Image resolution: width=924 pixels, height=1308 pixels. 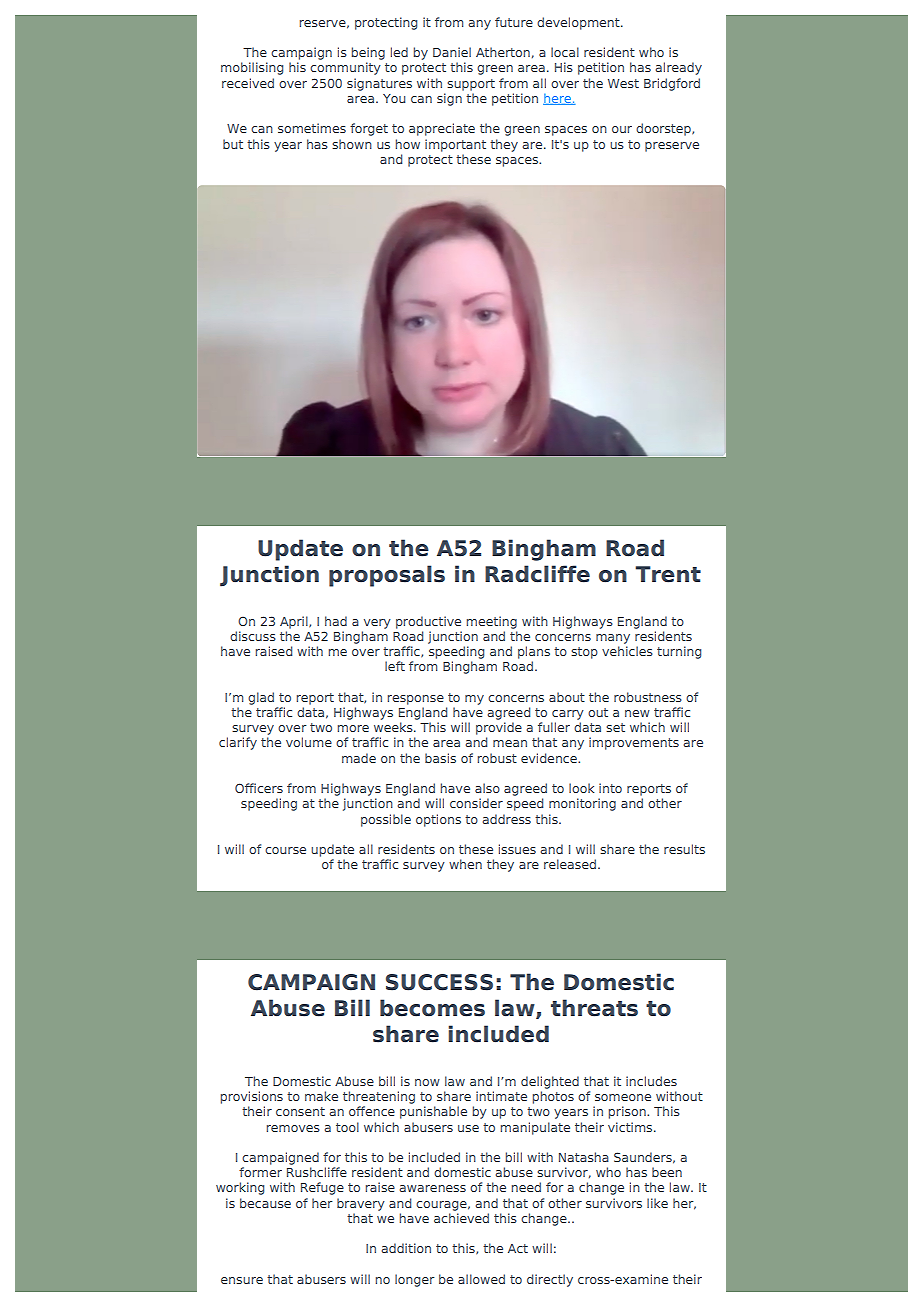 What do you see at coordinates (233, 144) in the screenshot?
I see `but` at bounding box center [233, 144].
